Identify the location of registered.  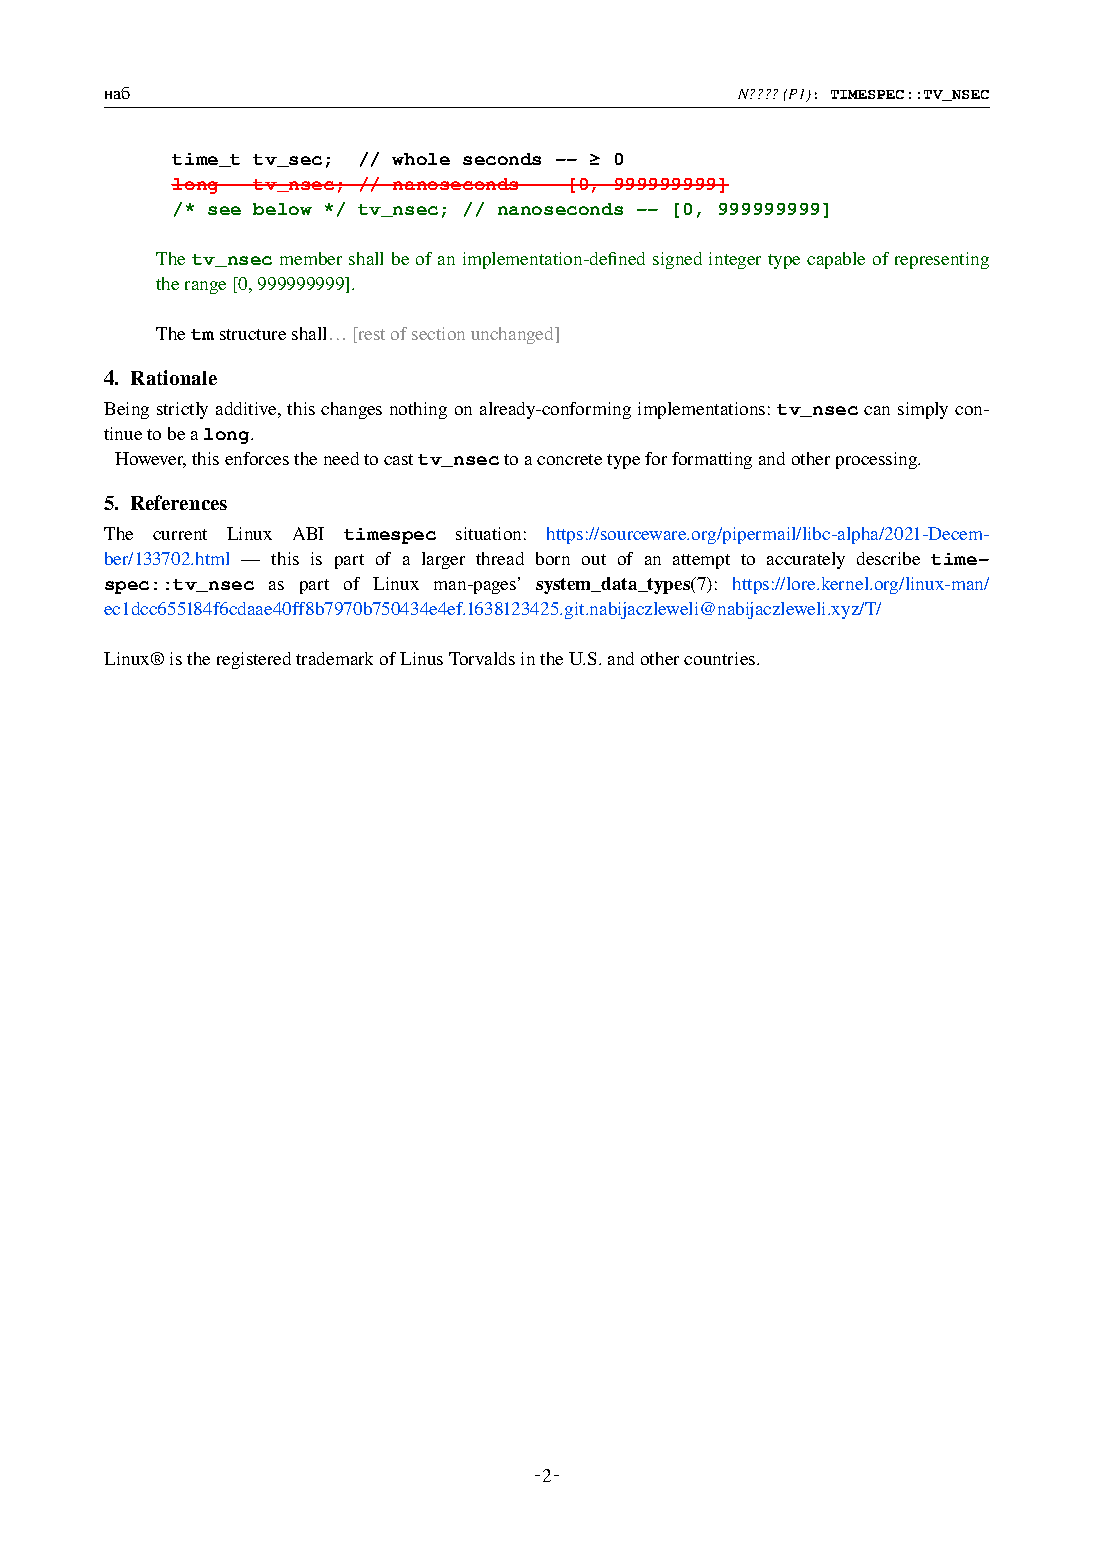
(254, 660).
